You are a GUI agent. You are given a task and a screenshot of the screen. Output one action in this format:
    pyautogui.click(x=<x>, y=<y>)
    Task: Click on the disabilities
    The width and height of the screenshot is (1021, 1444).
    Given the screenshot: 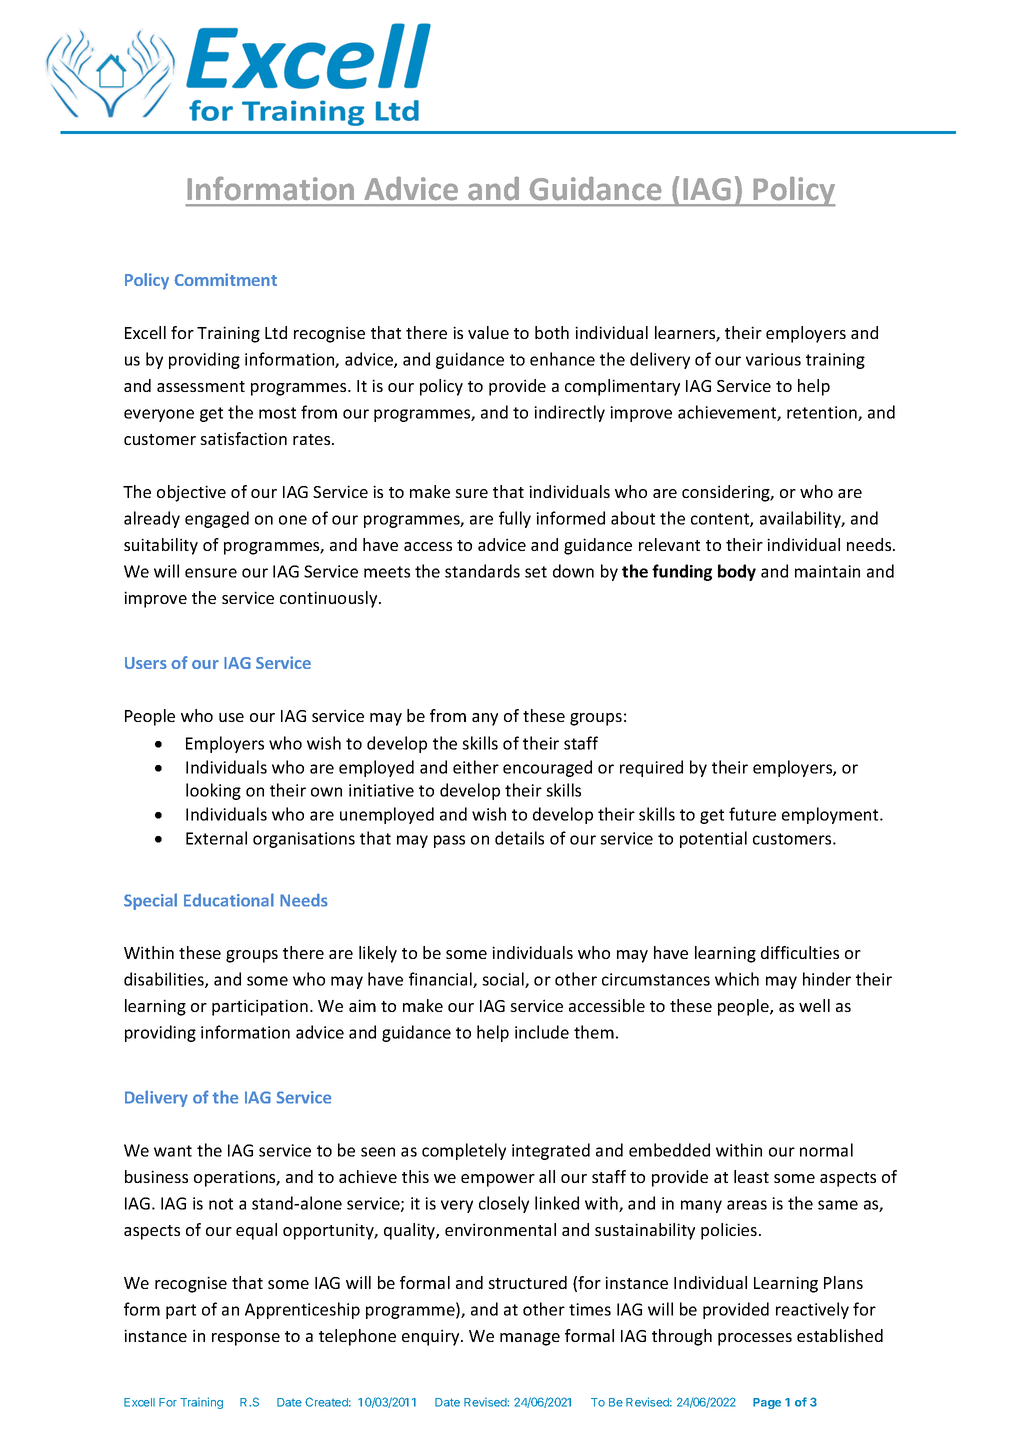 What is the action you would take?
    pyautogui.click(x=165, y=980)
